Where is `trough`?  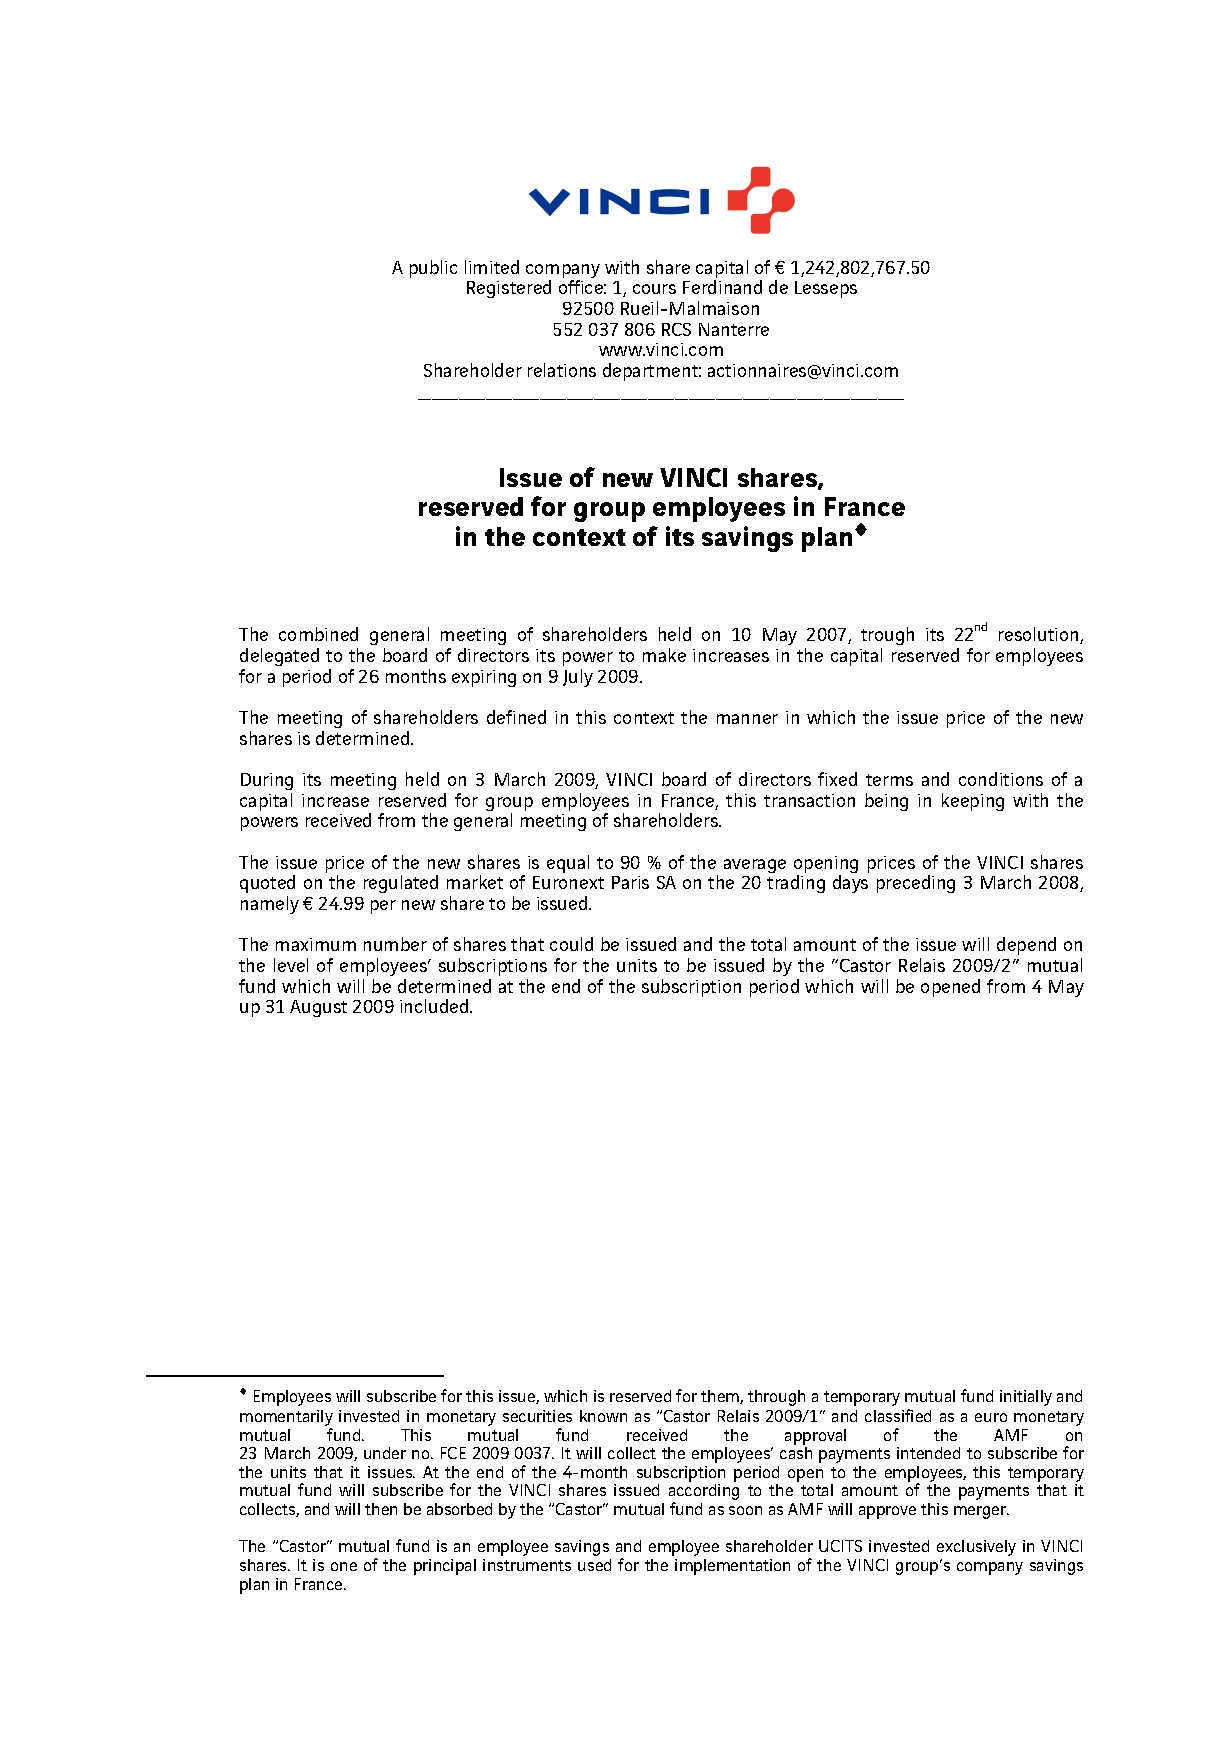
trough is located at coordinates (887, 636).
